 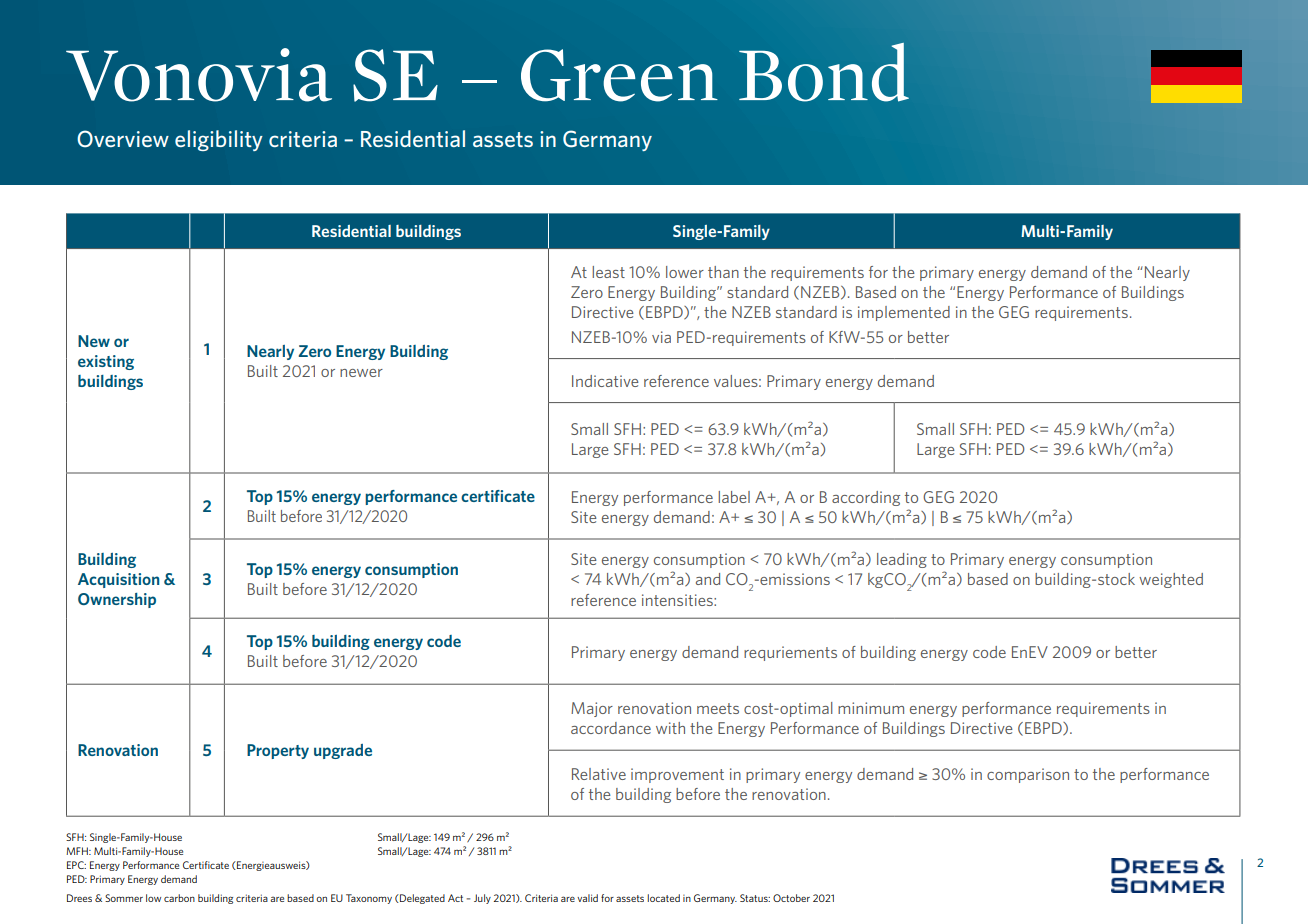 I want to click on Green, so click(x=619, y=75).
